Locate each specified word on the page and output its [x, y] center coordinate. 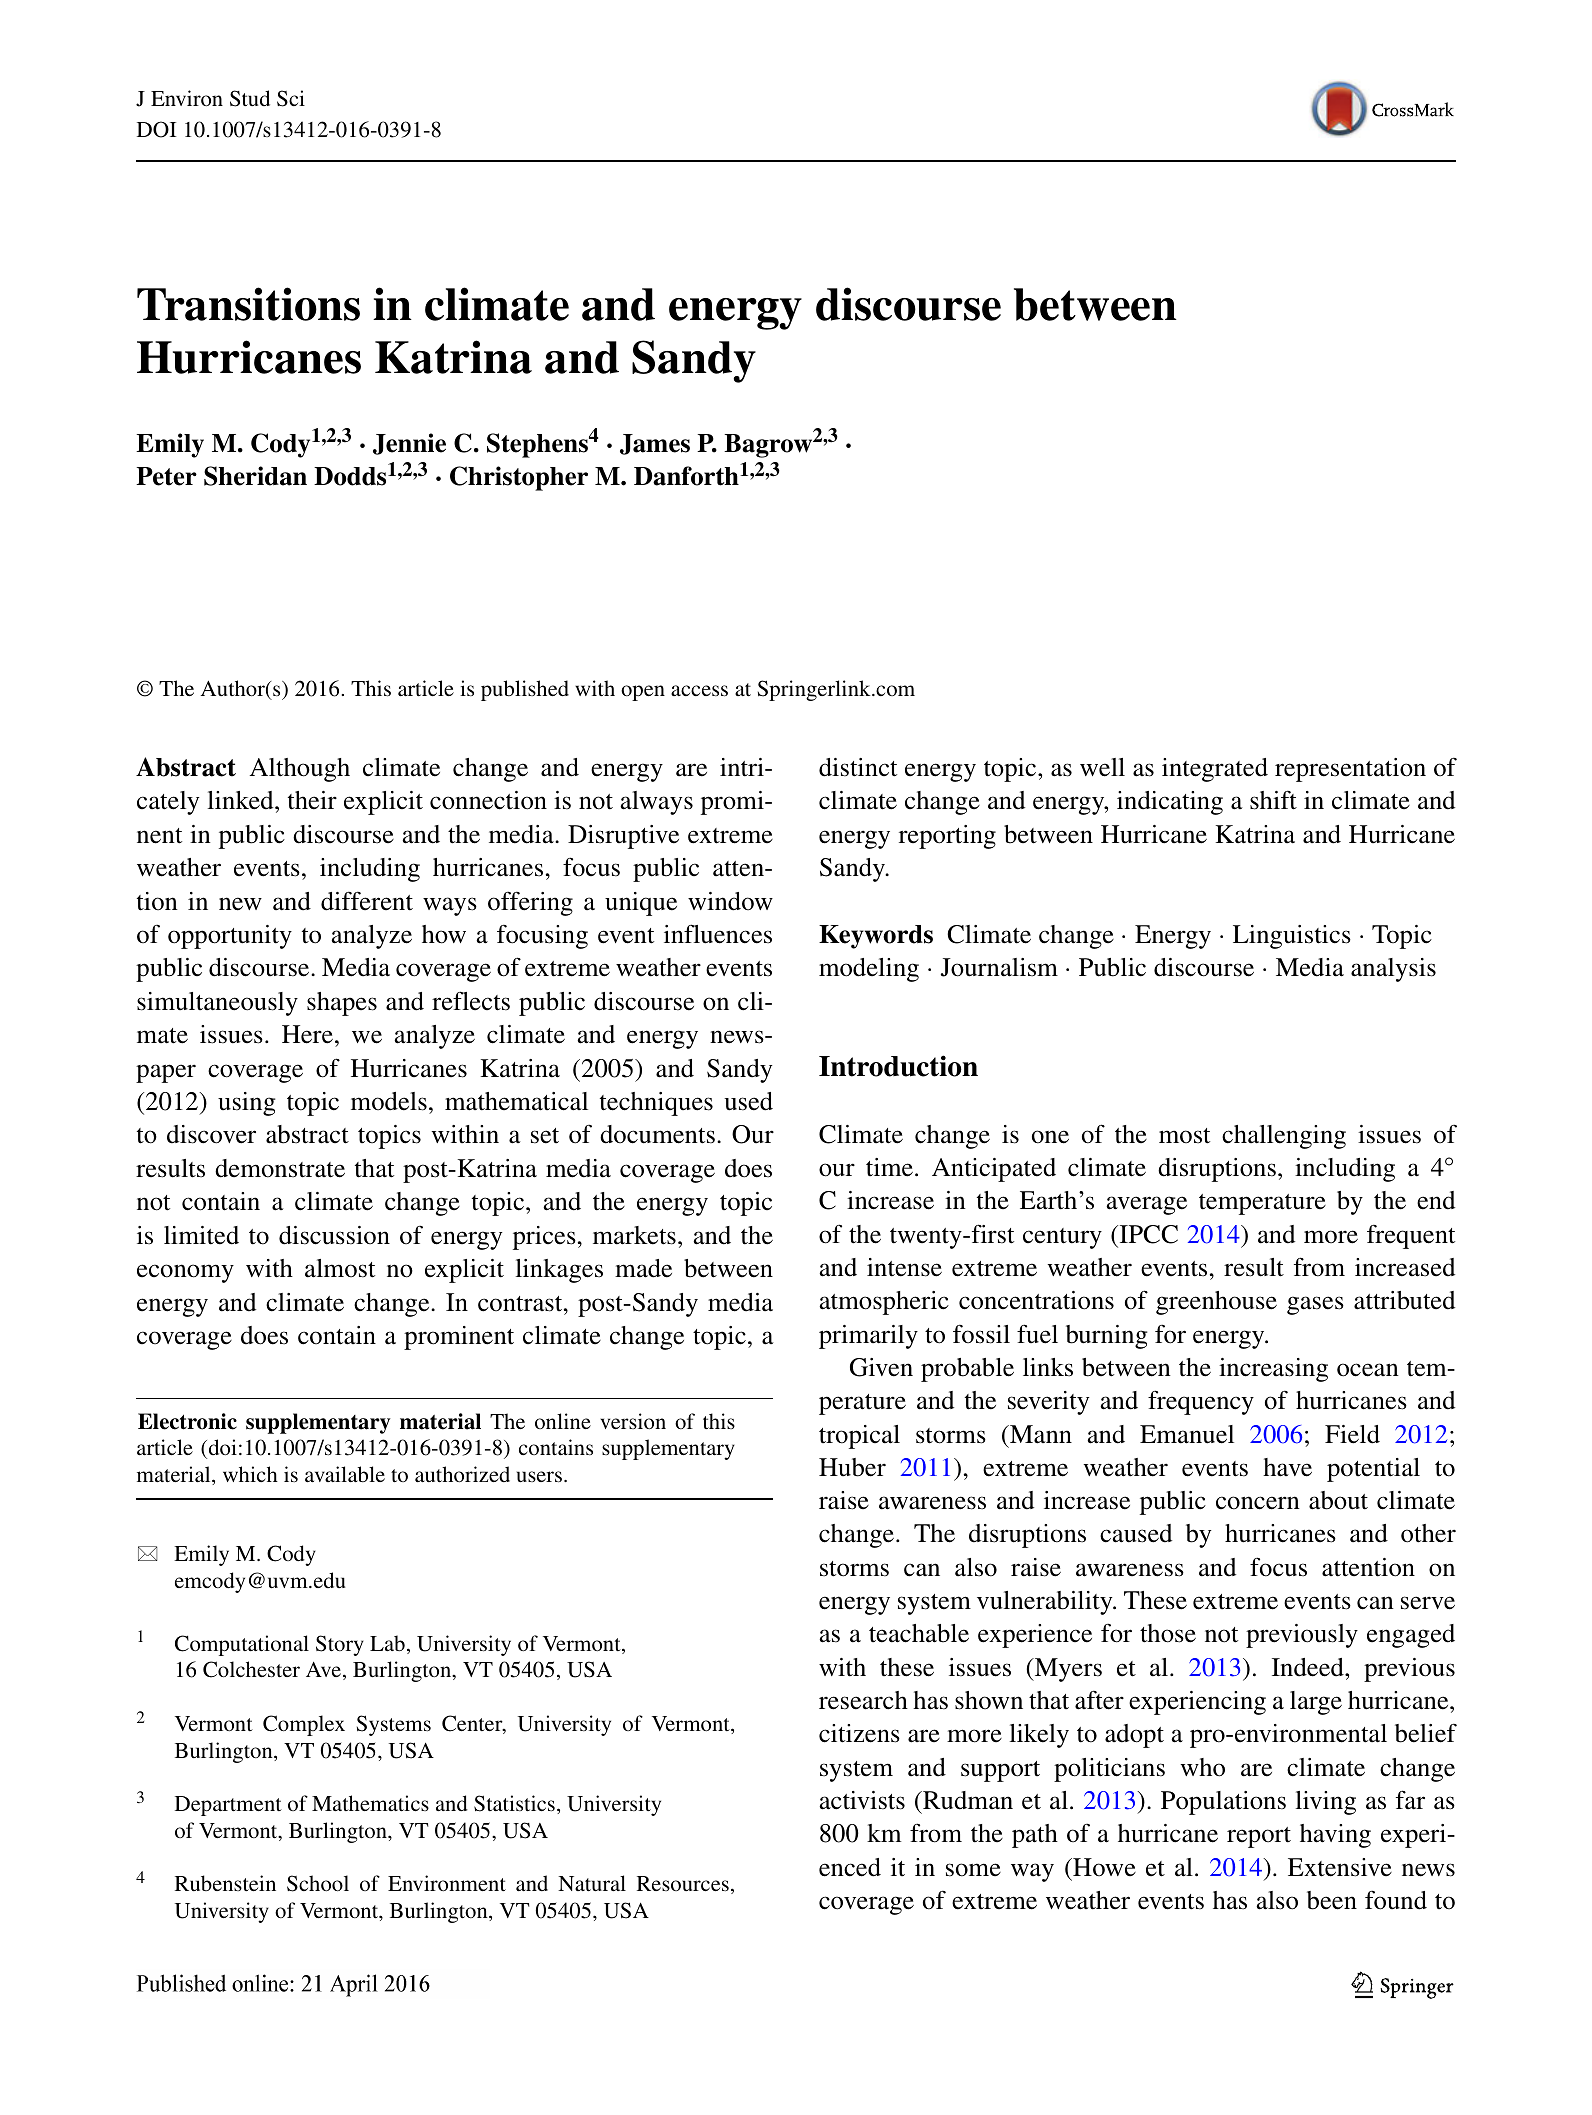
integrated [1215, 770]
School [318, 1883]
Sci [291, 98]
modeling [869, 970]
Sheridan [255, 476]
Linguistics [1292, 937]
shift [1273, 800]
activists [862, 1800]
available [345, 1474]
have [1287, 1467]
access [699, 691]
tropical [859, 1437]
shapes [342, 1004]
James [655, 444]
